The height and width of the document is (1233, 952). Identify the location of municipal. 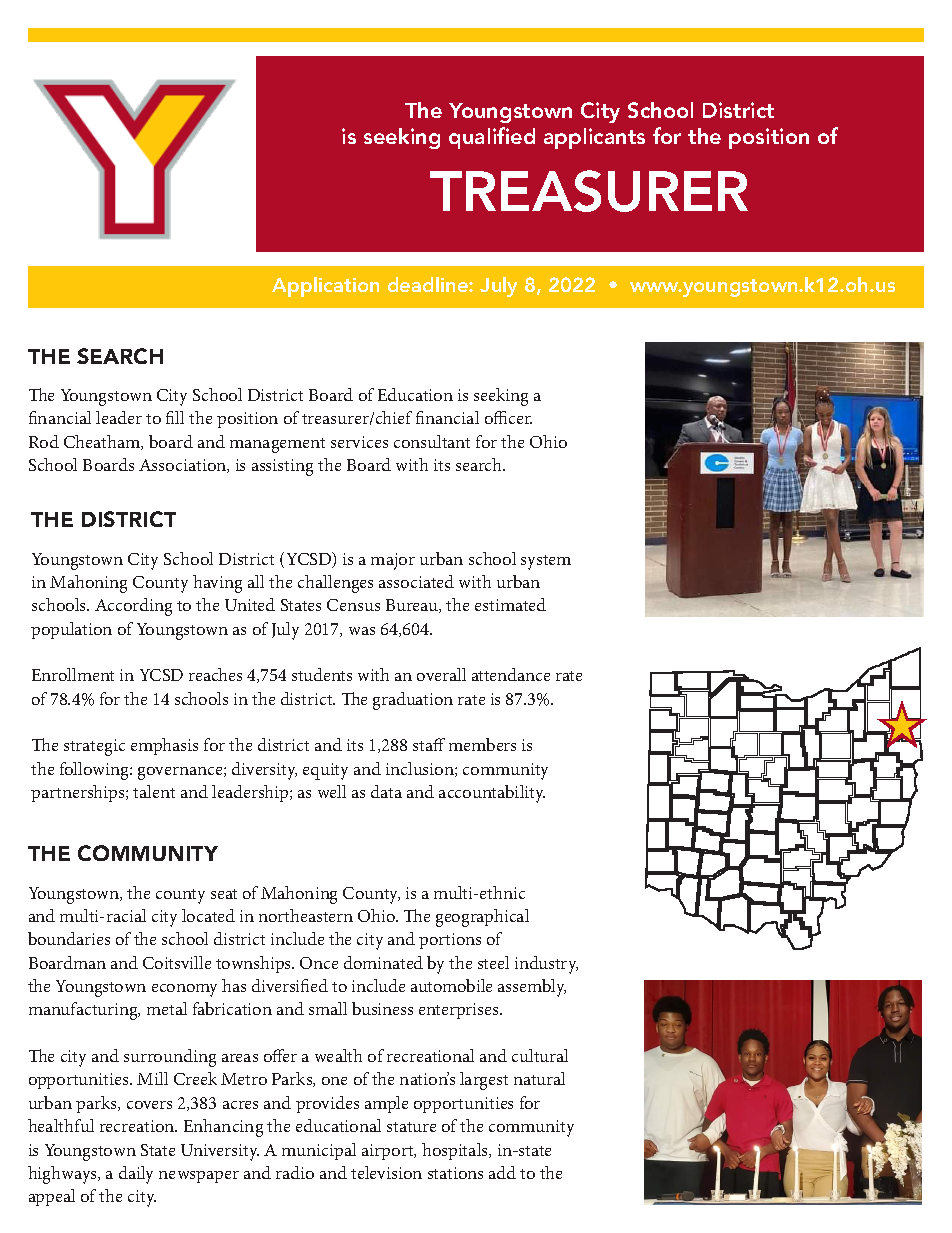
(319, 1151).
